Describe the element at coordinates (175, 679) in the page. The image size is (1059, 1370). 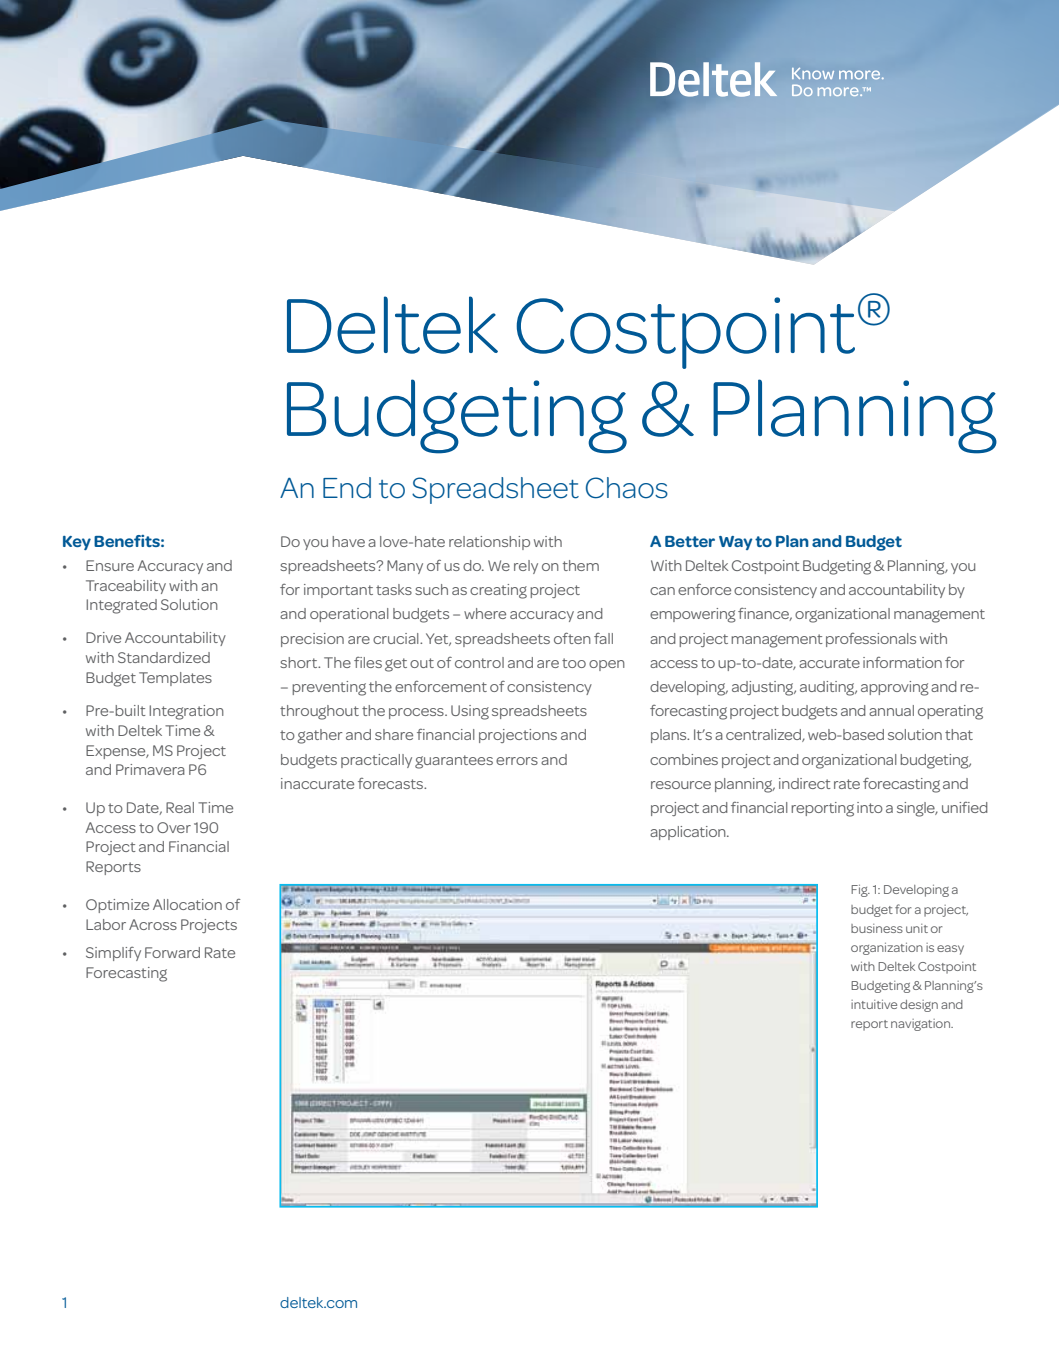
I see `Templates` at that location.
